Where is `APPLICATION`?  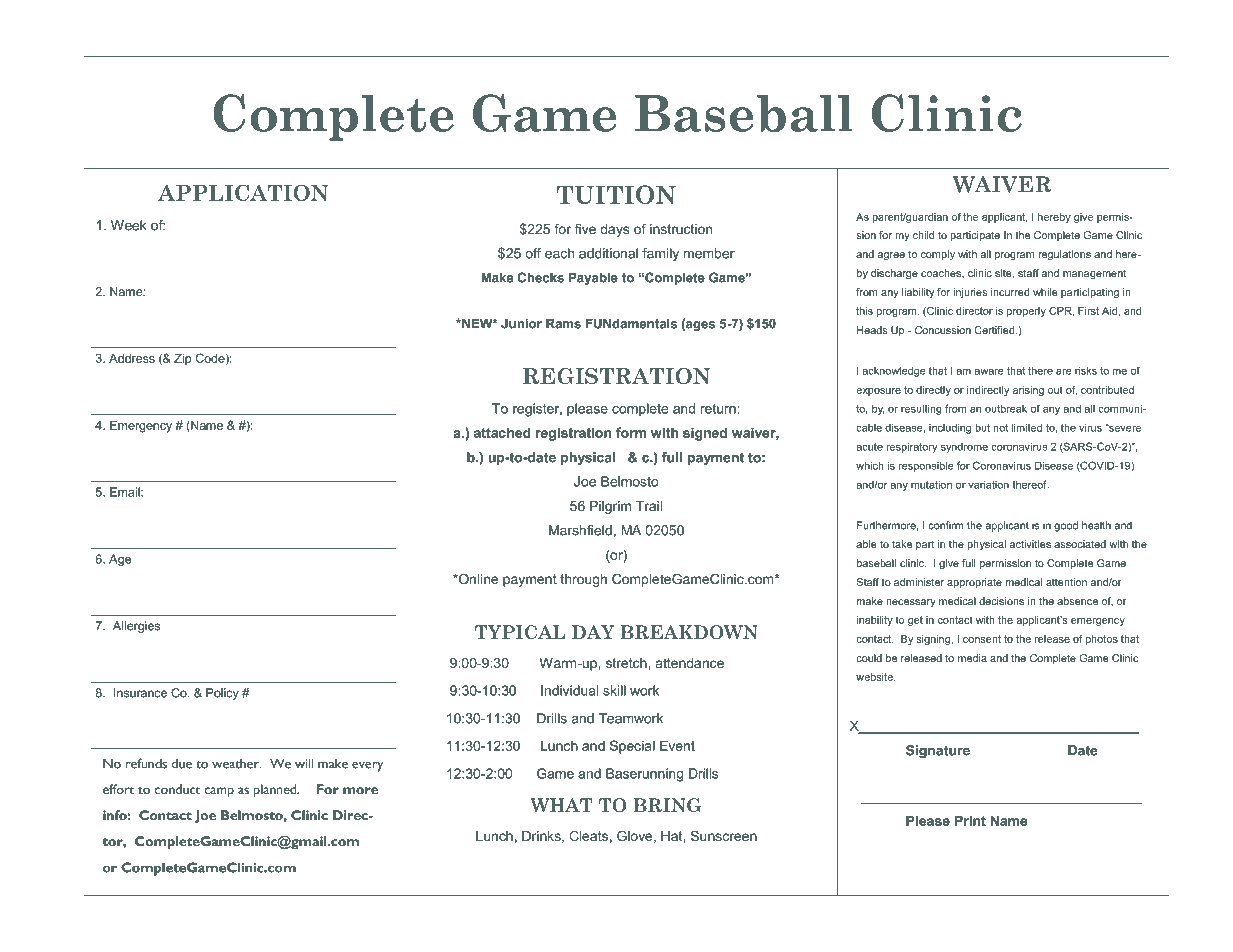
APPLICATION is located at coordinates (243, 192).
